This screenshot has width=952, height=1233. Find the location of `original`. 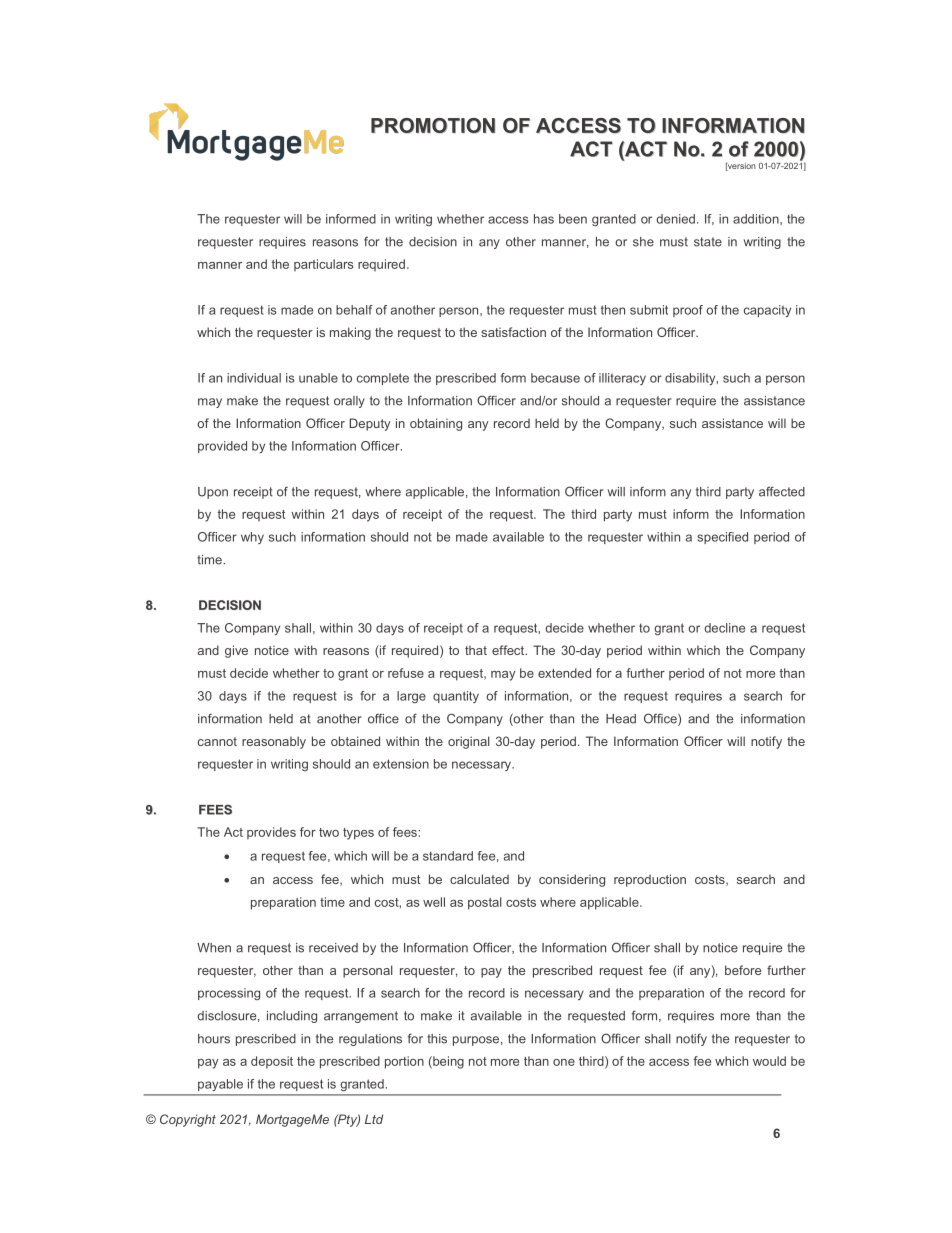

original is located at coordinates (469, 742).
